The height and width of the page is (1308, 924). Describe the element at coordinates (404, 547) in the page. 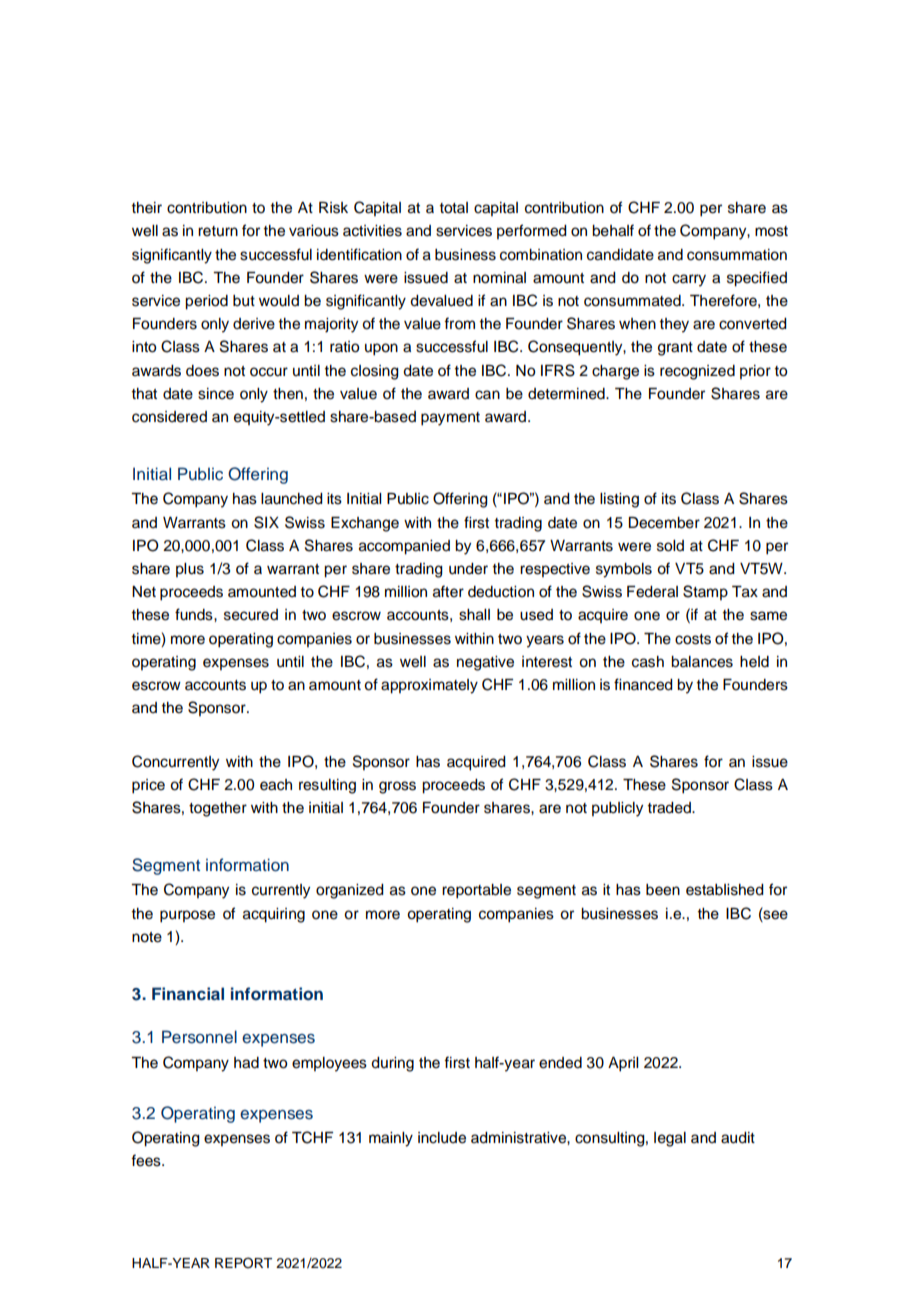

I see `accompanied` at that location.
